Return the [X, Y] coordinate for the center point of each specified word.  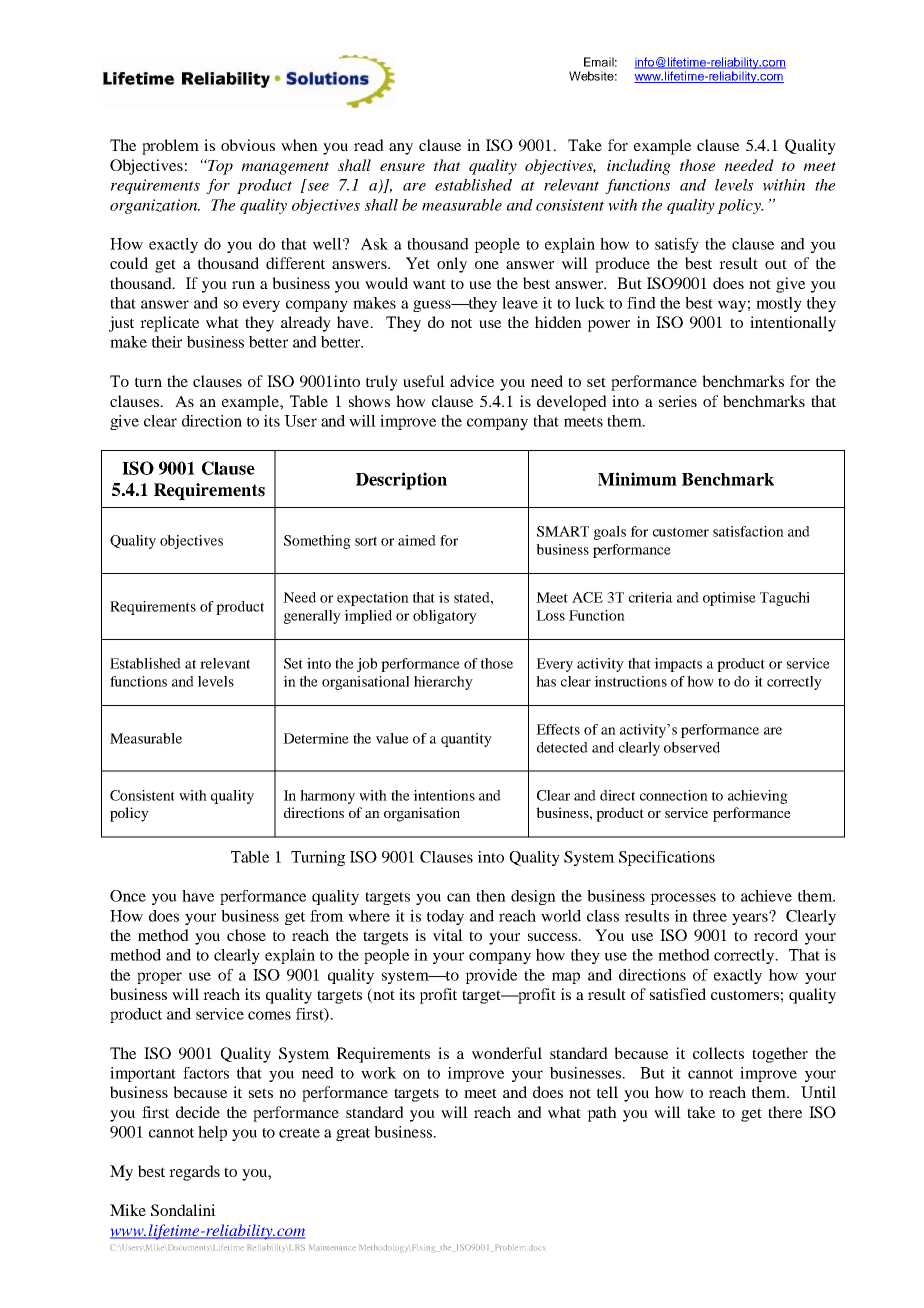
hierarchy [443, 683]
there [785, 1112]
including [639, 167]
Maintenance [332, 1247]
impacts [678, 665]
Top [219, 167]
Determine [316, 738]
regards [194, 1173]
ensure [402, 167]
